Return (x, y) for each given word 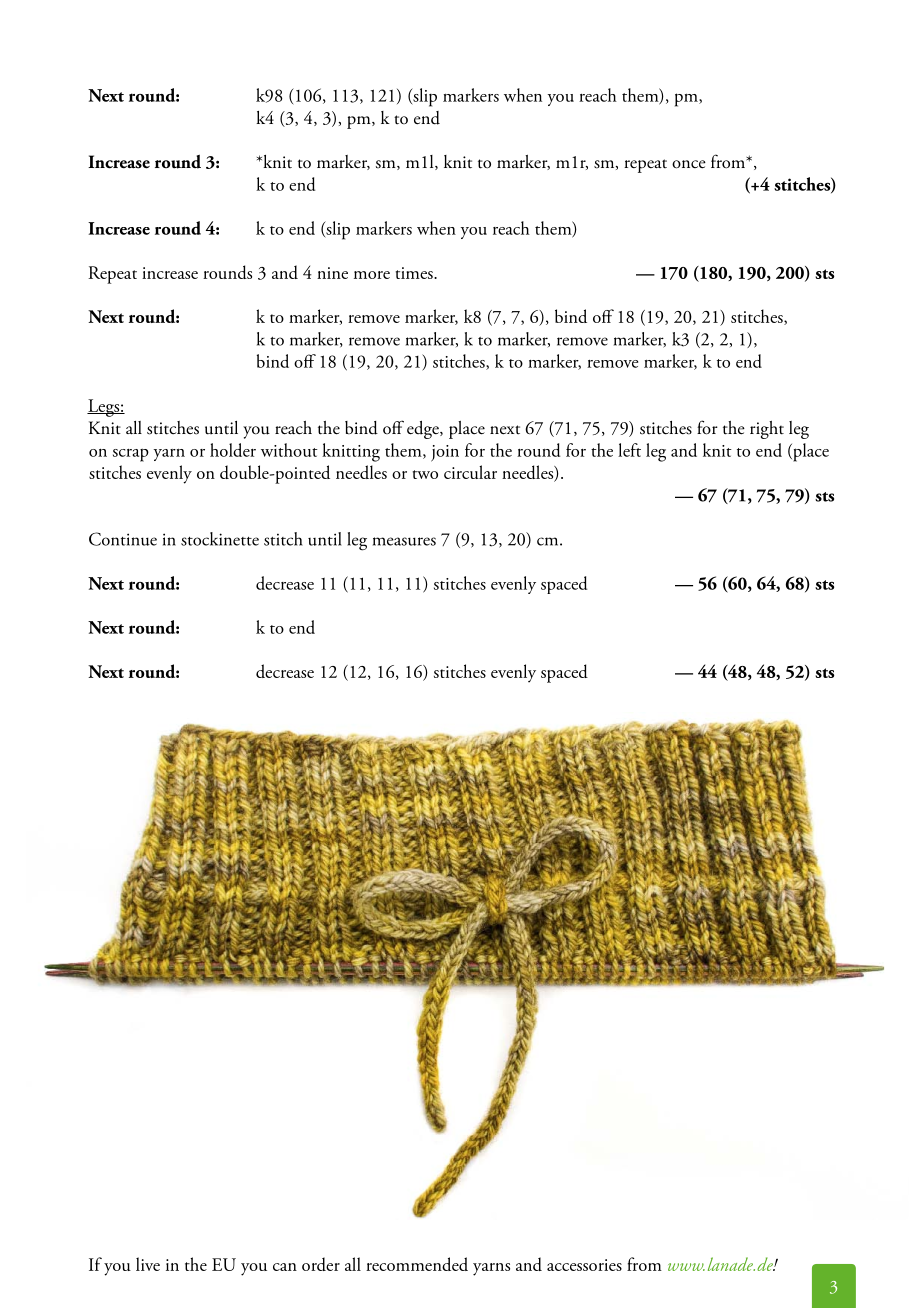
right (767, 430)
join (445, 453)
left (629, 450)
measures (404, 541)
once (689, 164)
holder (233, 450)
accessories (584, 1265)
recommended (417, 1264)
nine (332, 273)
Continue (123, 539)
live (148, 1264)
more (372, 275)
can (285, 1267)
